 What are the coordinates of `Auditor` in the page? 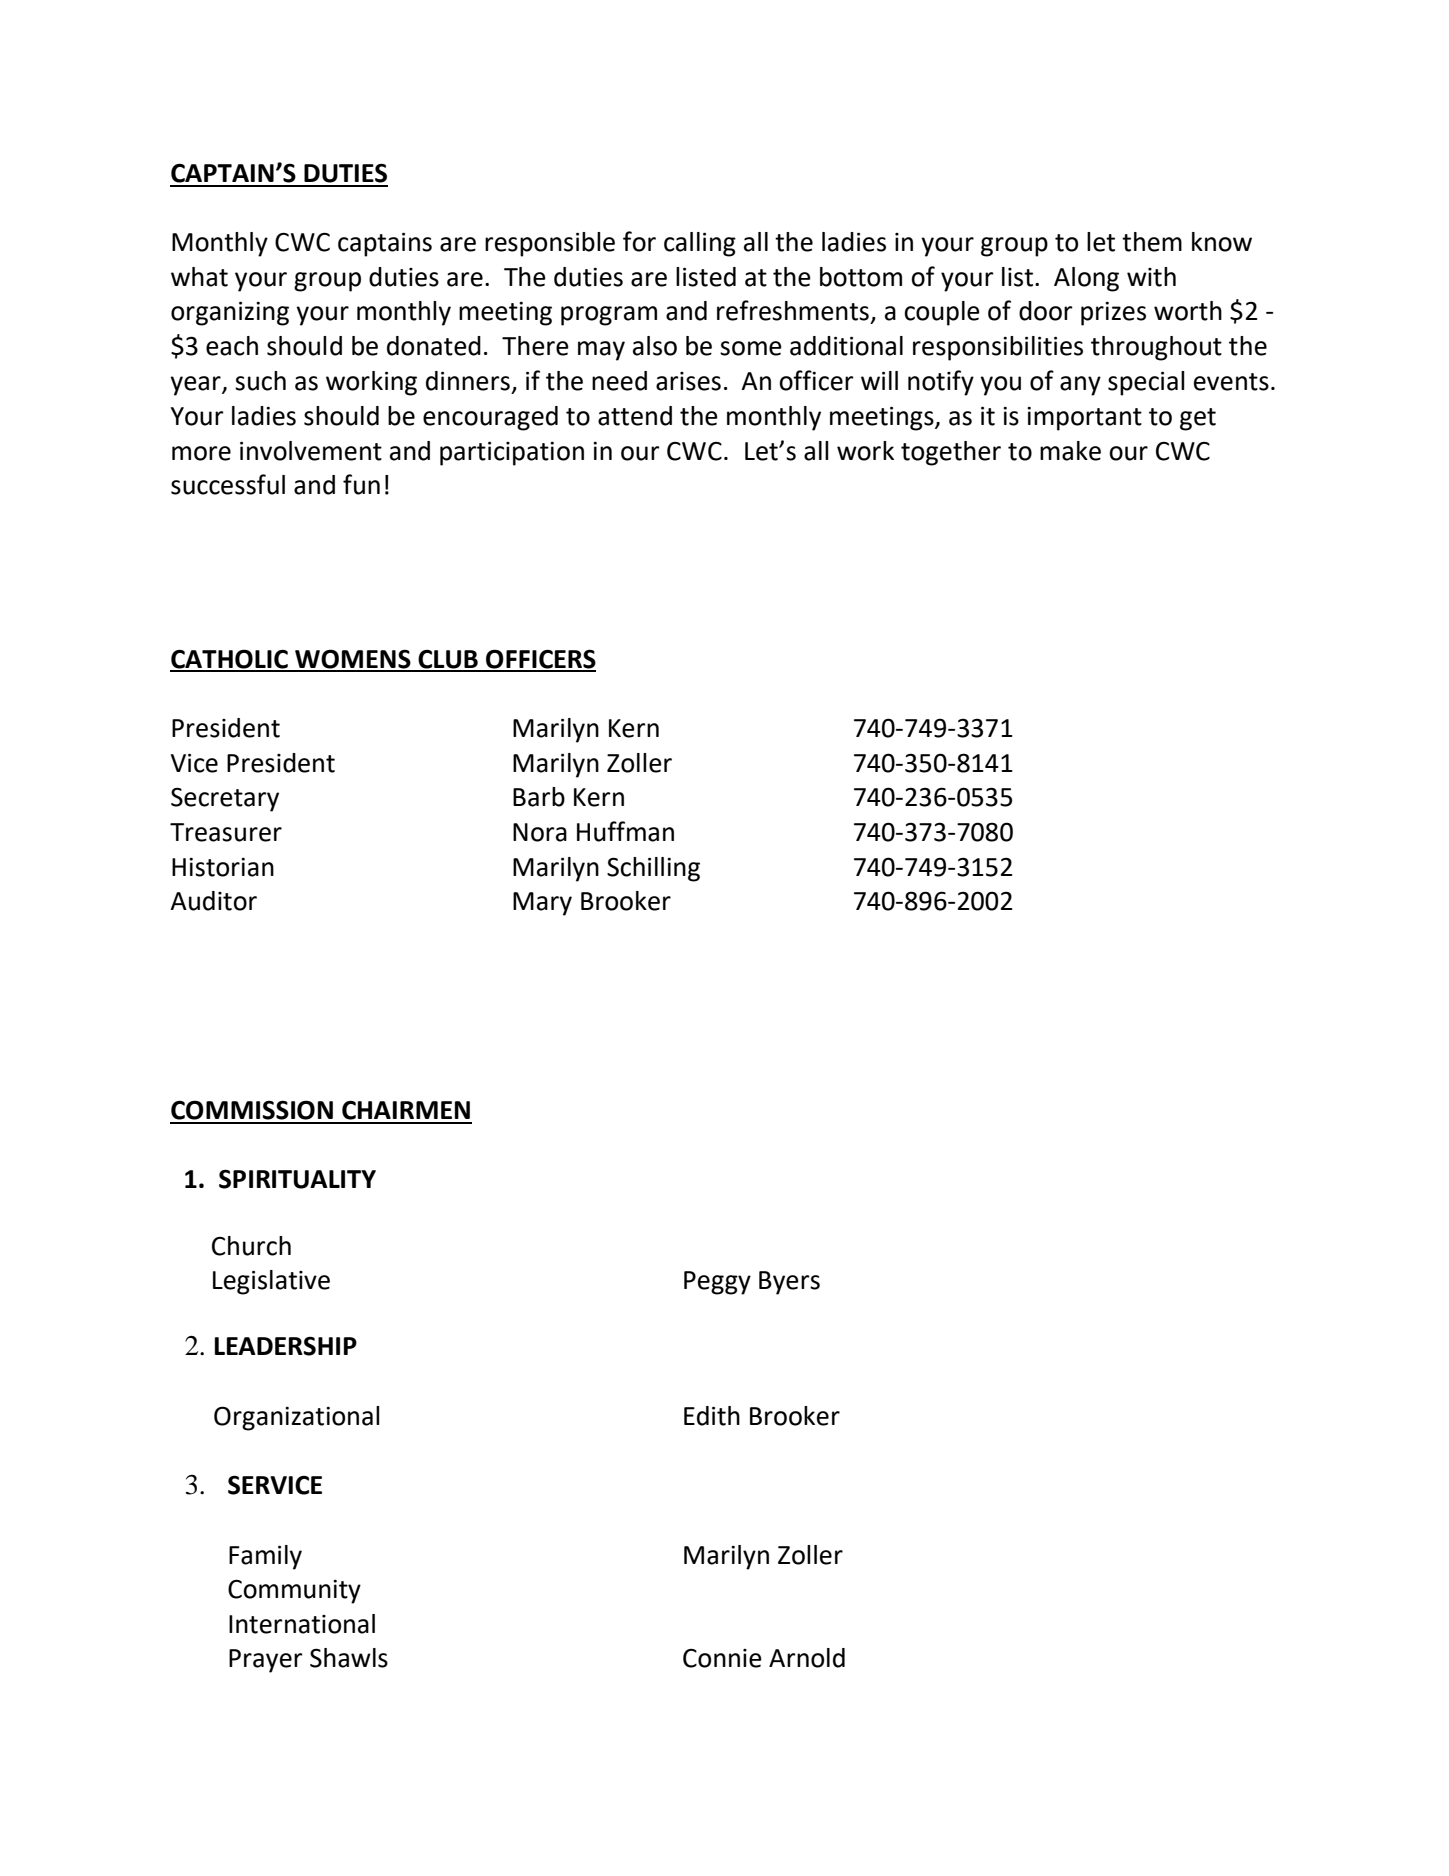 It's located at (213, 901).
